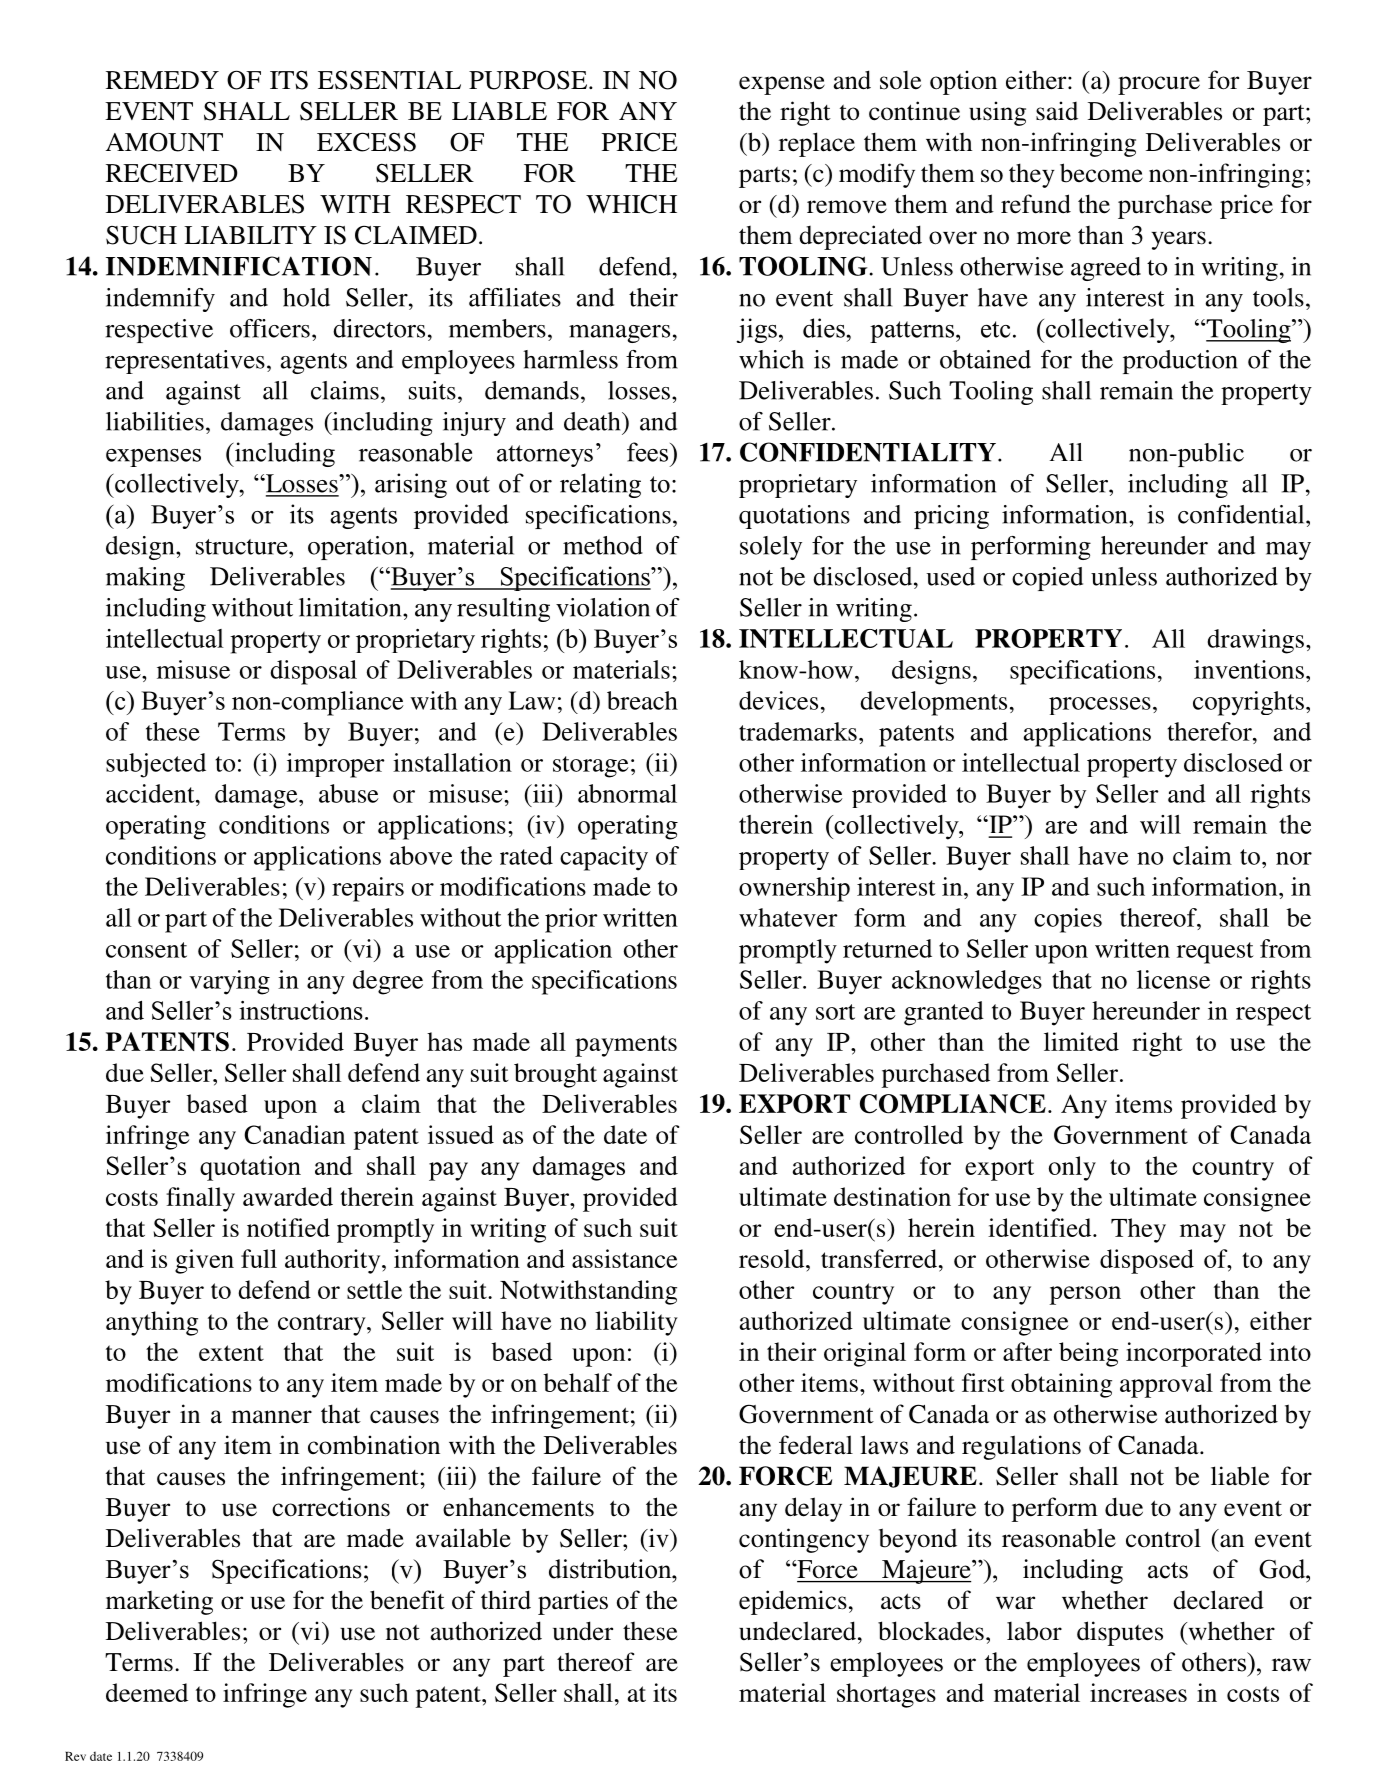 This screenshot has height=1780, width=1376. What do you see at coordinates (817, 144) in the screenshot?
I see `replace` at bounding box center [817, 144].
